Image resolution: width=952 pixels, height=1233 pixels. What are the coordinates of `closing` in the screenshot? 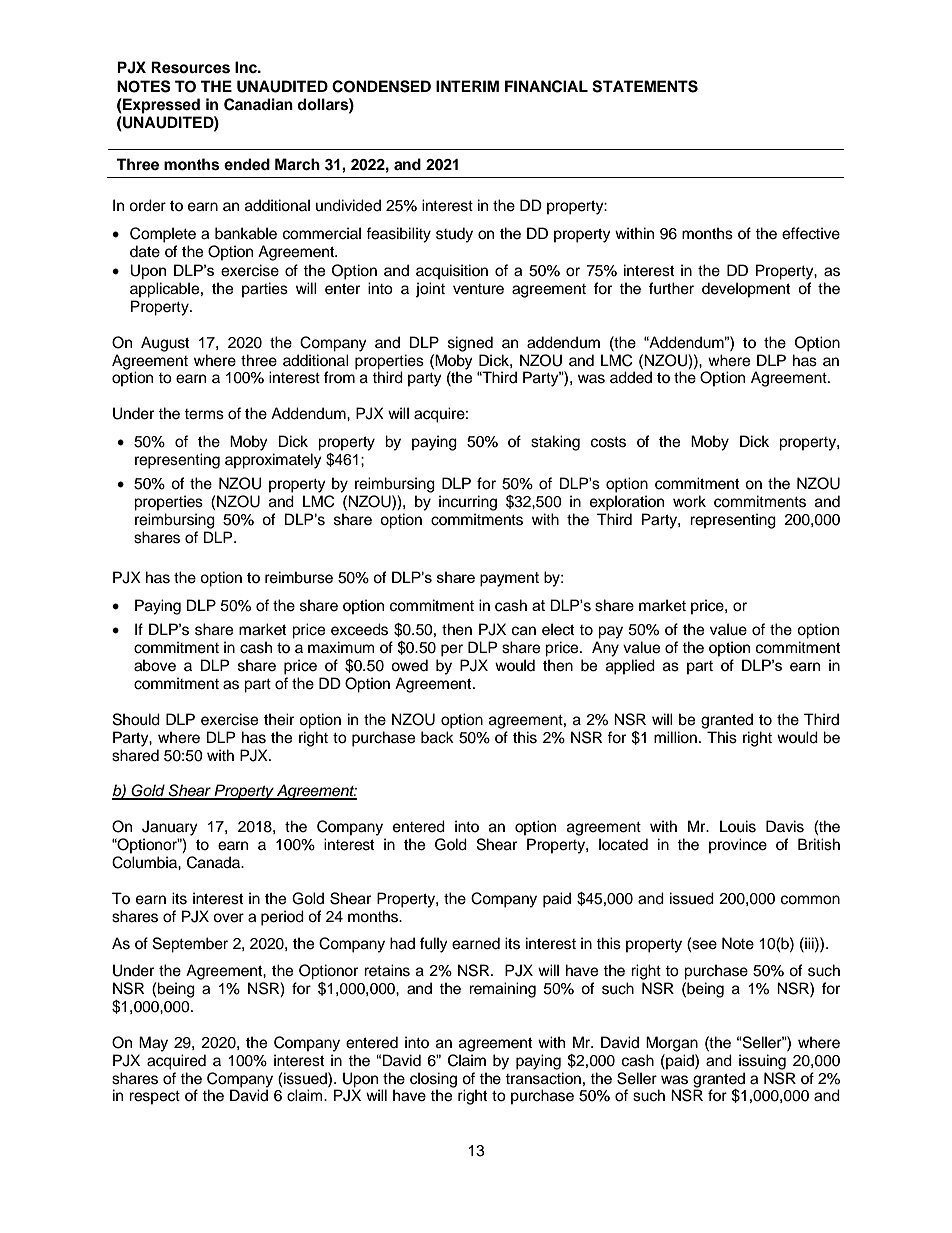 It's located at (433, 1080).
